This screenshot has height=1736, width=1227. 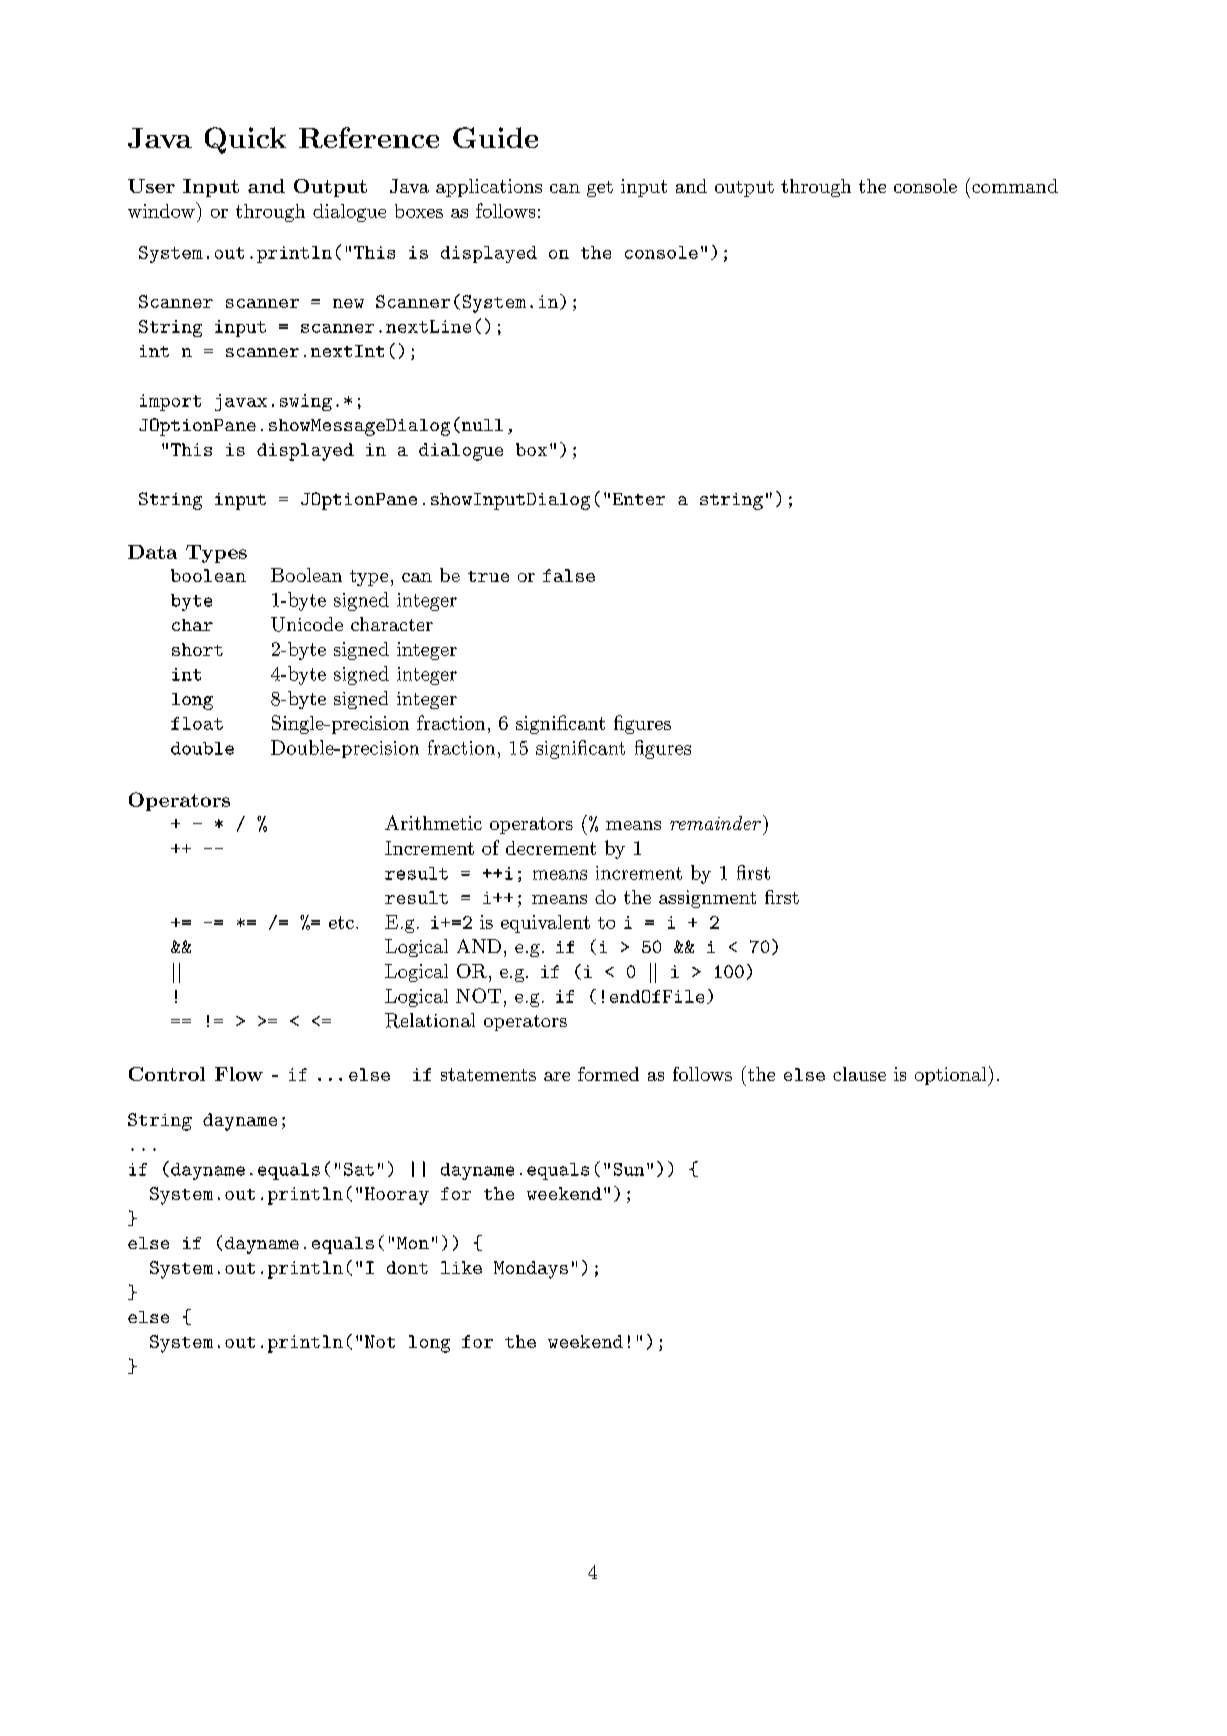 What do you see at coordinates (152, 552) in the screenshot?
I see `Data` at bounding box center [152, 552].
